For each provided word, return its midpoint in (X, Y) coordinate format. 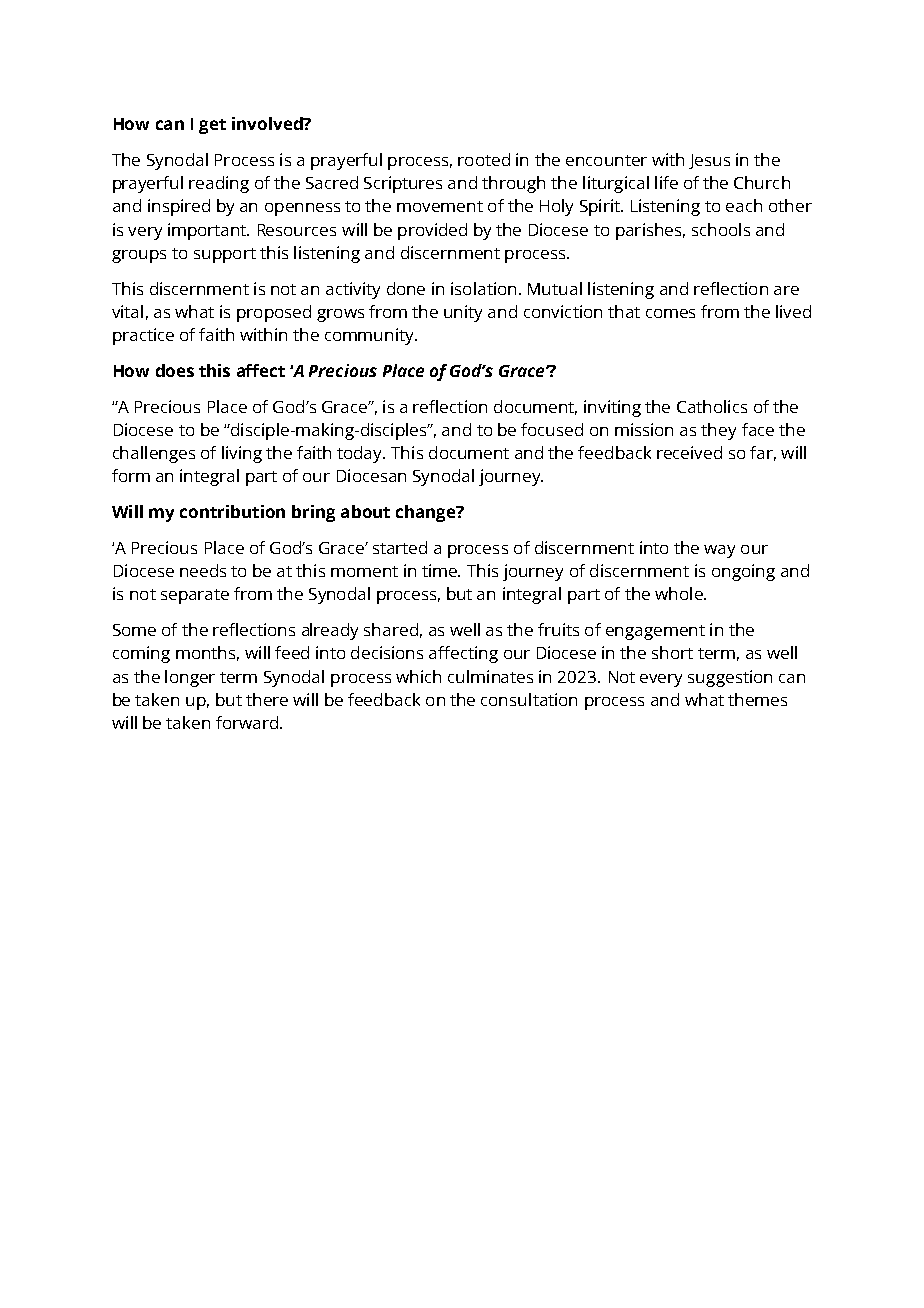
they (718, 431)
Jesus (709, 161)
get (212, 126)
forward (247, 722)
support (225, 255)
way (719, 551)
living (242, 454)
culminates (490, 676)
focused (552, 429)
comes (670, 313)
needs (203, 570)
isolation (483, 288)
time (440, 570)
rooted (484, 159)
